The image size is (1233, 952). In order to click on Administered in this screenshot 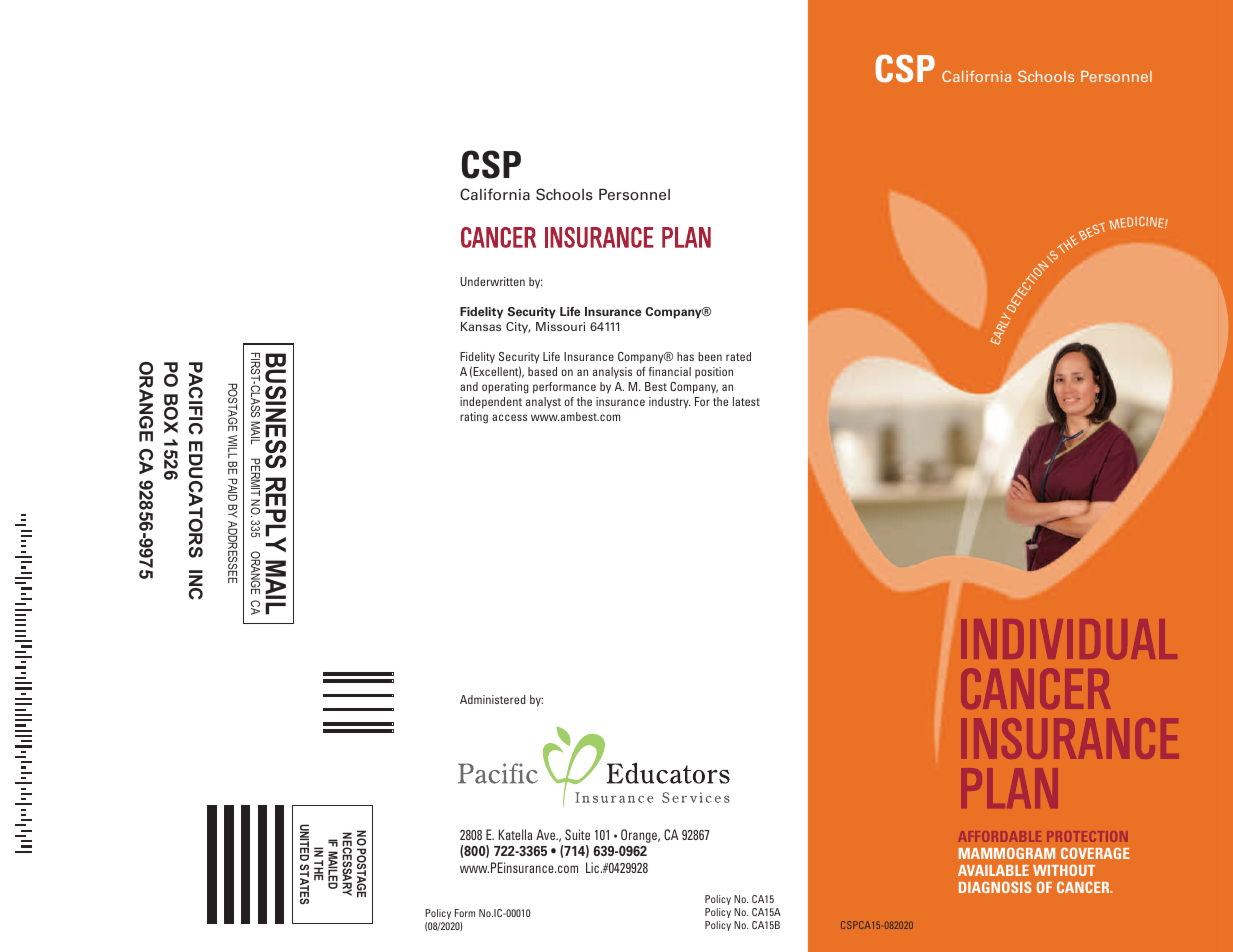, I will do `click(493, 699)`.
